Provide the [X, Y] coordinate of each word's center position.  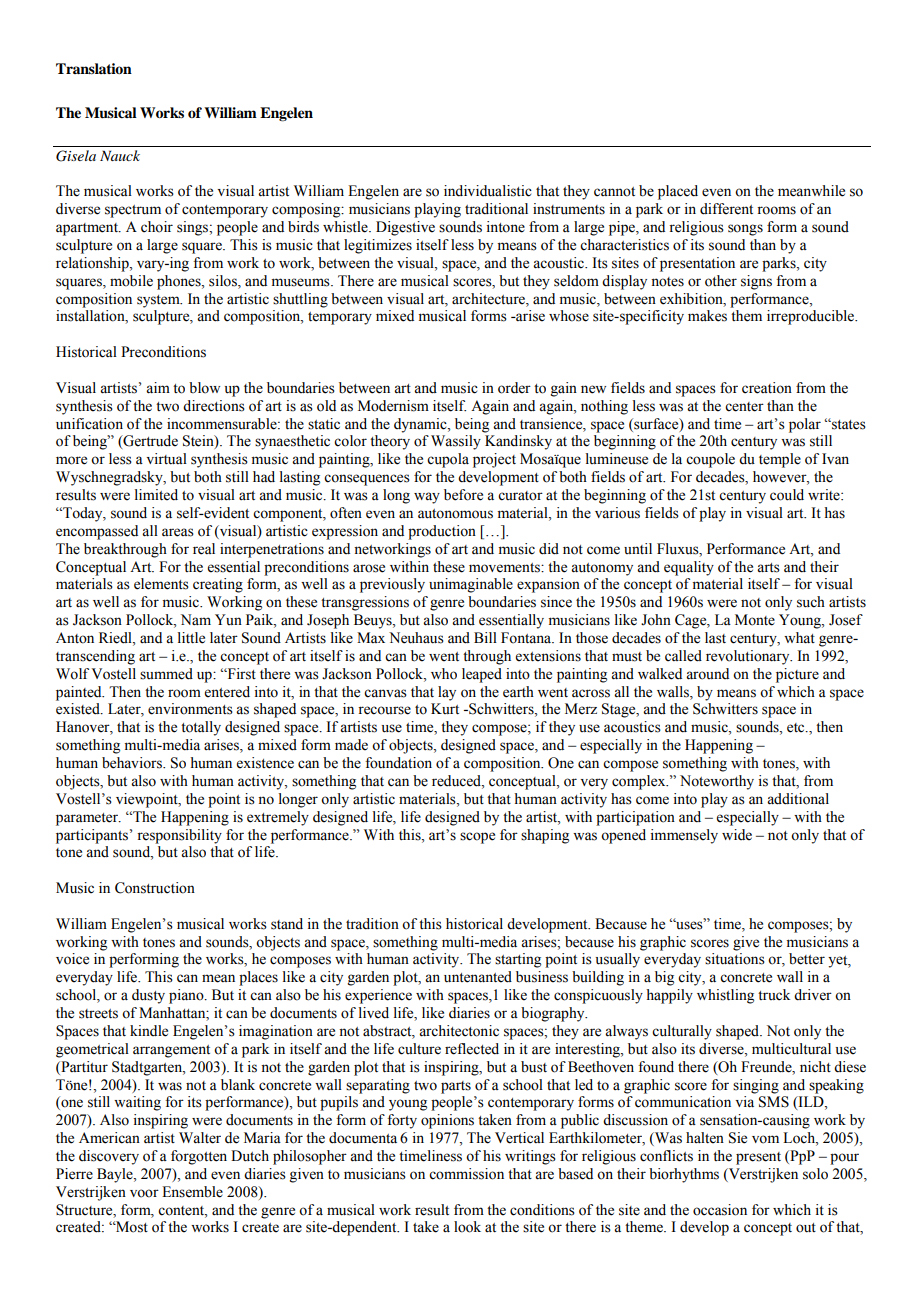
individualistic [488, 191]
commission [466, 1174]
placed [678, 192]
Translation [94, 68]
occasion [720, 1210]
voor [144, 1193]
